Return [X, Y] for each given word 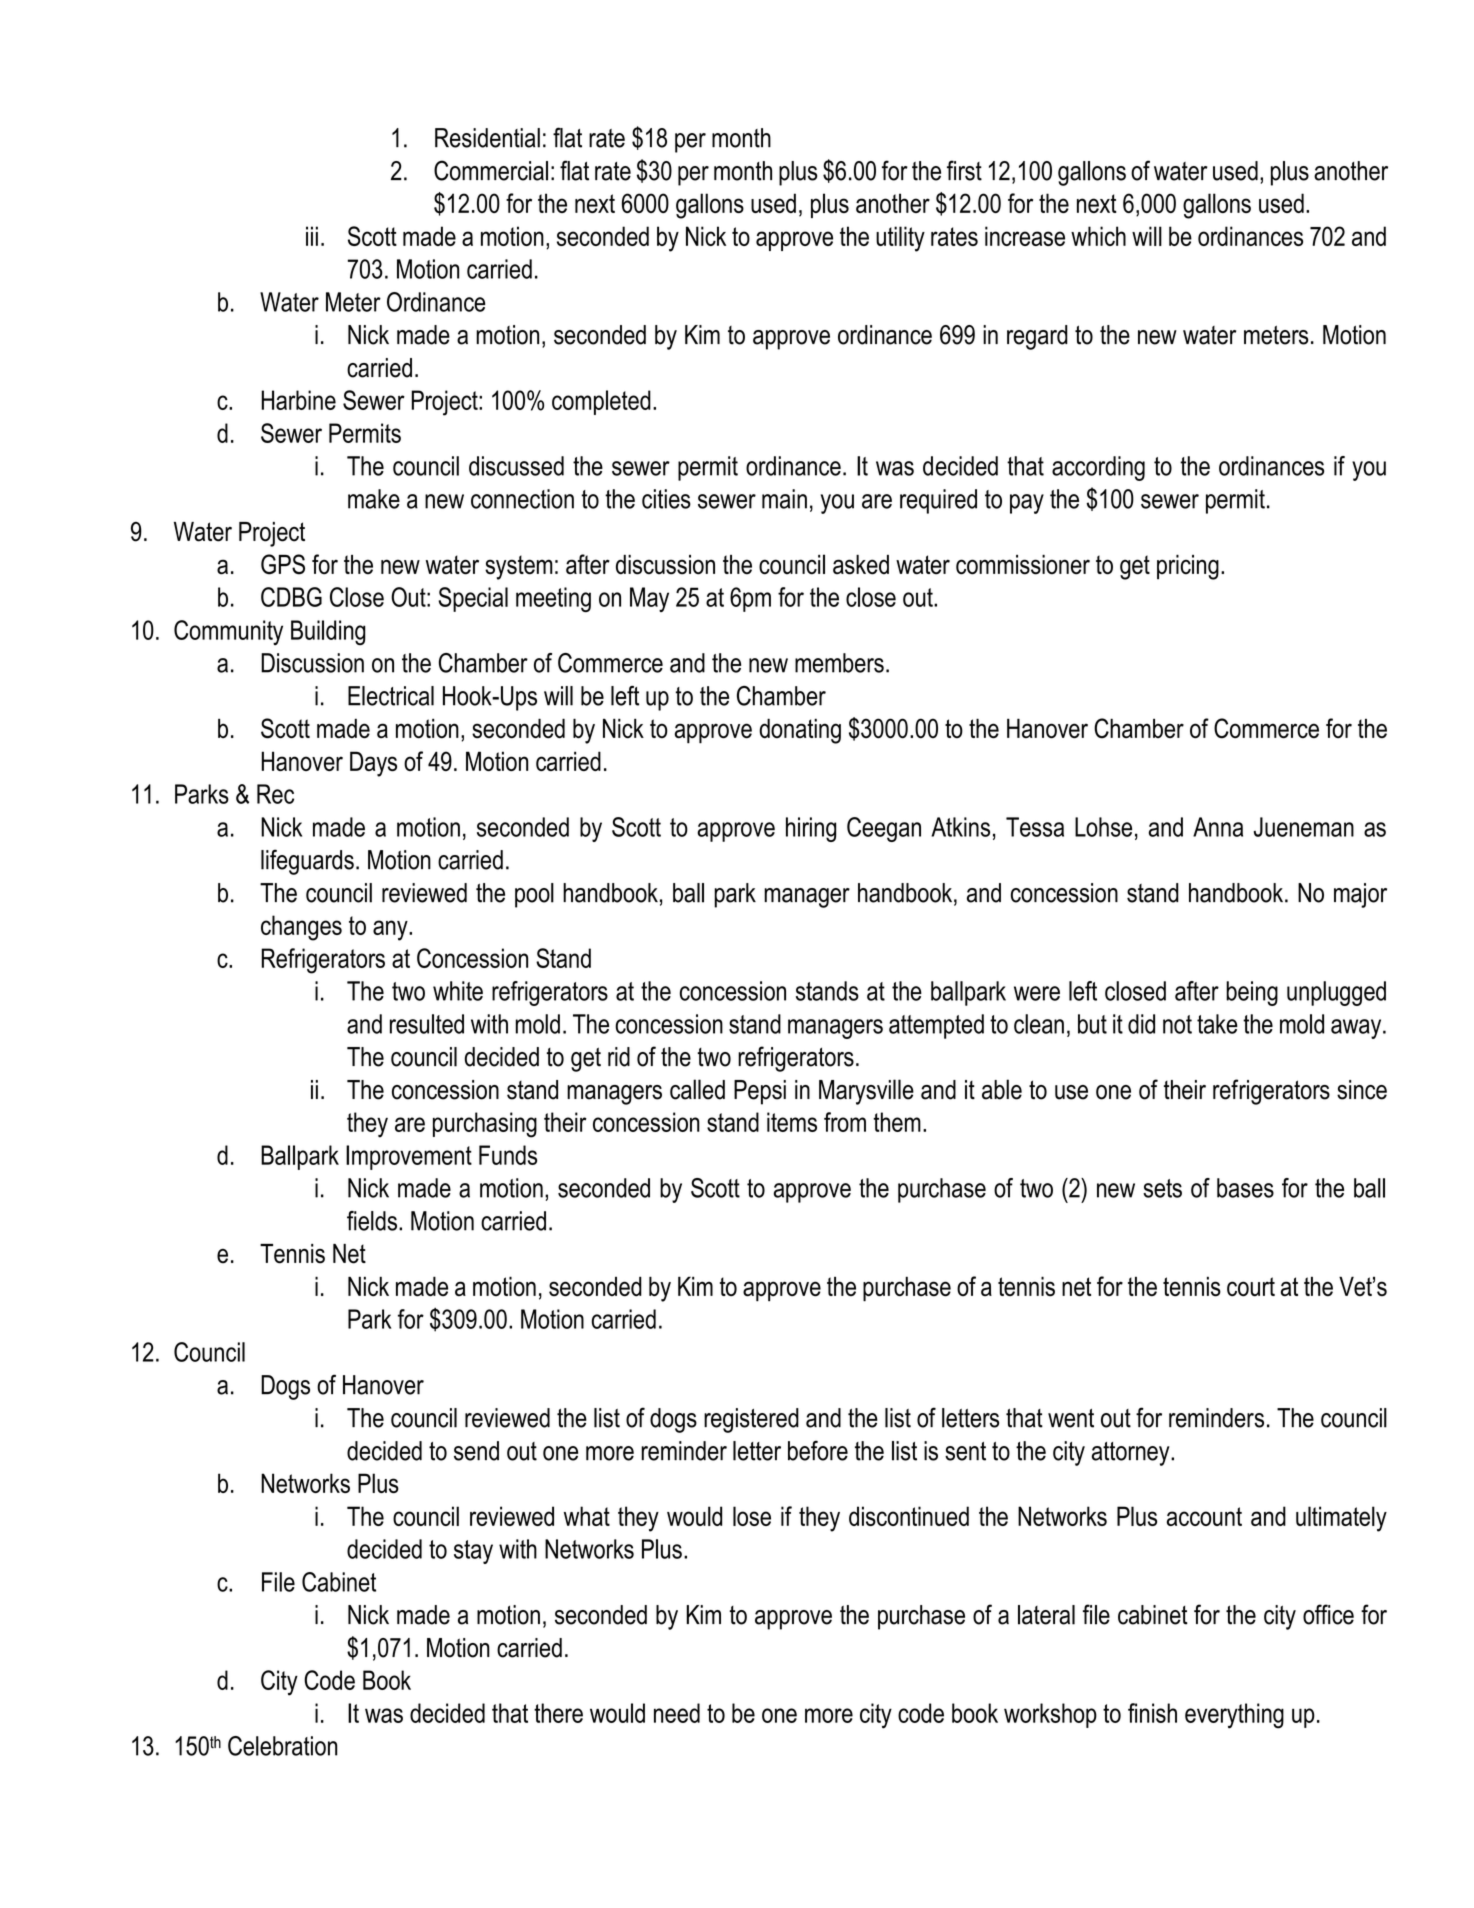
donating [800, 731]
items [792, 1122]
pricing [1188, 567]
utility [900, 239]
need [677, 1713]
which [1098, 236]
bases [1245, 1188]
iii [312, 236]
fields [372, 1221]
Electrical [391, 696]
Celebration [282, 1746]
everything [1234, 1716]
